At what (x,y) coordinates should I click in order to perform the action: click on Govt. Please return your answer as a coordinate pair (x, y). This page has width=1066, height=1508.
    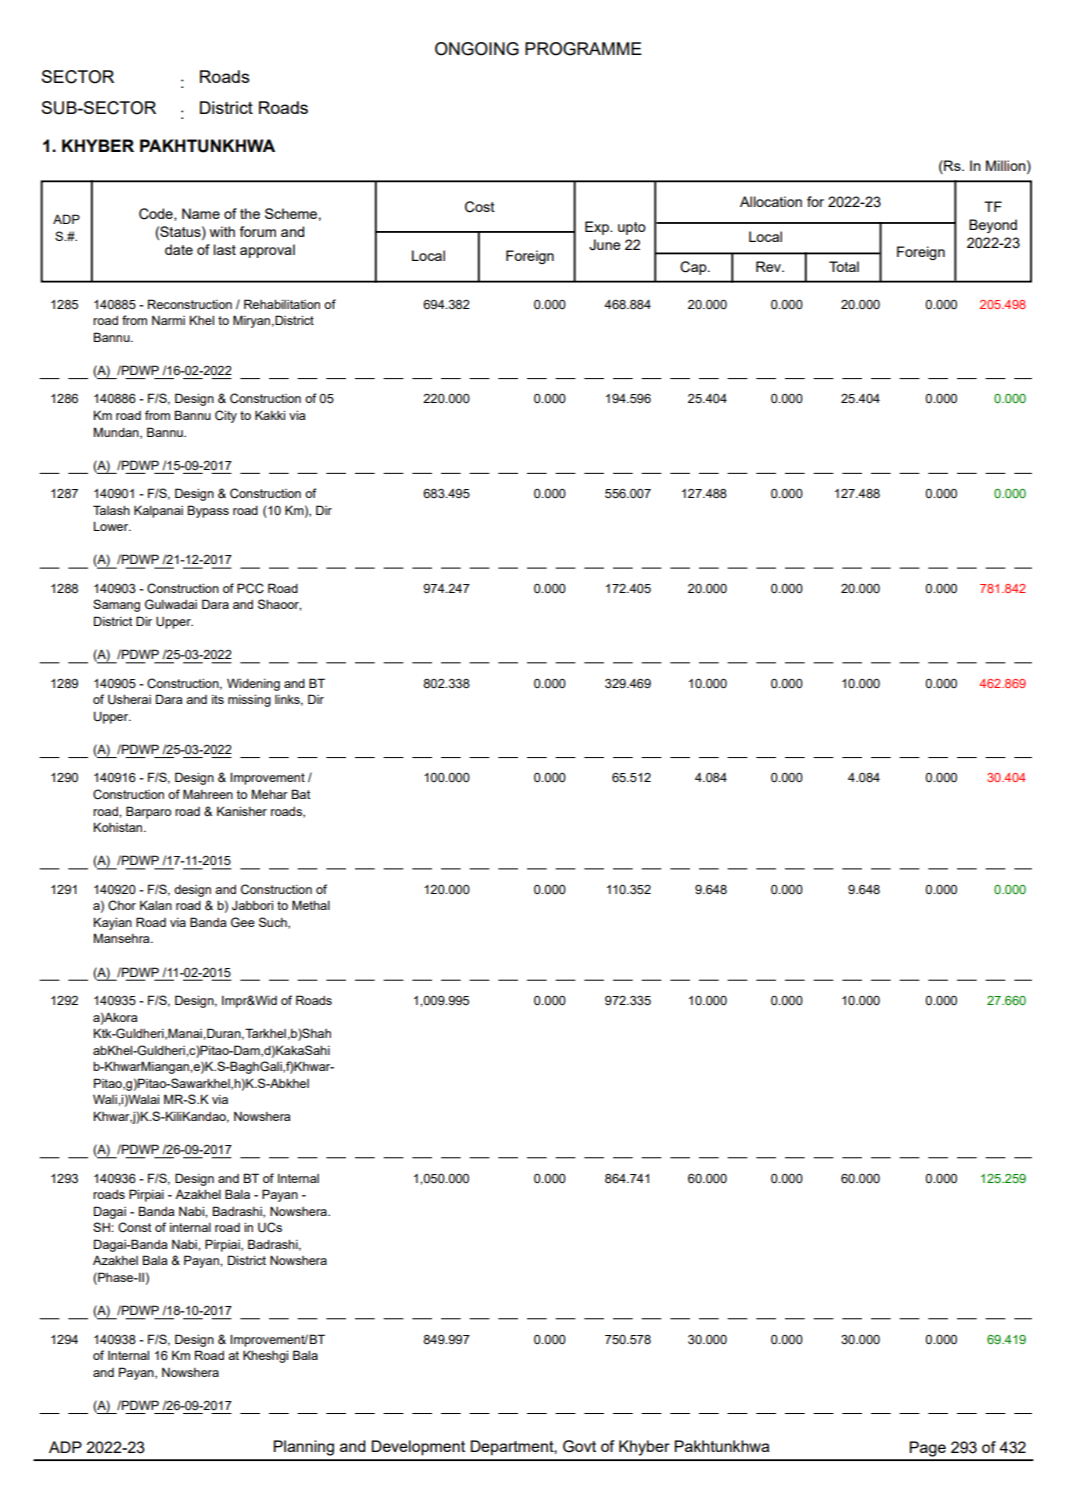
    Looking at the image, I should click on (579, 1446).
